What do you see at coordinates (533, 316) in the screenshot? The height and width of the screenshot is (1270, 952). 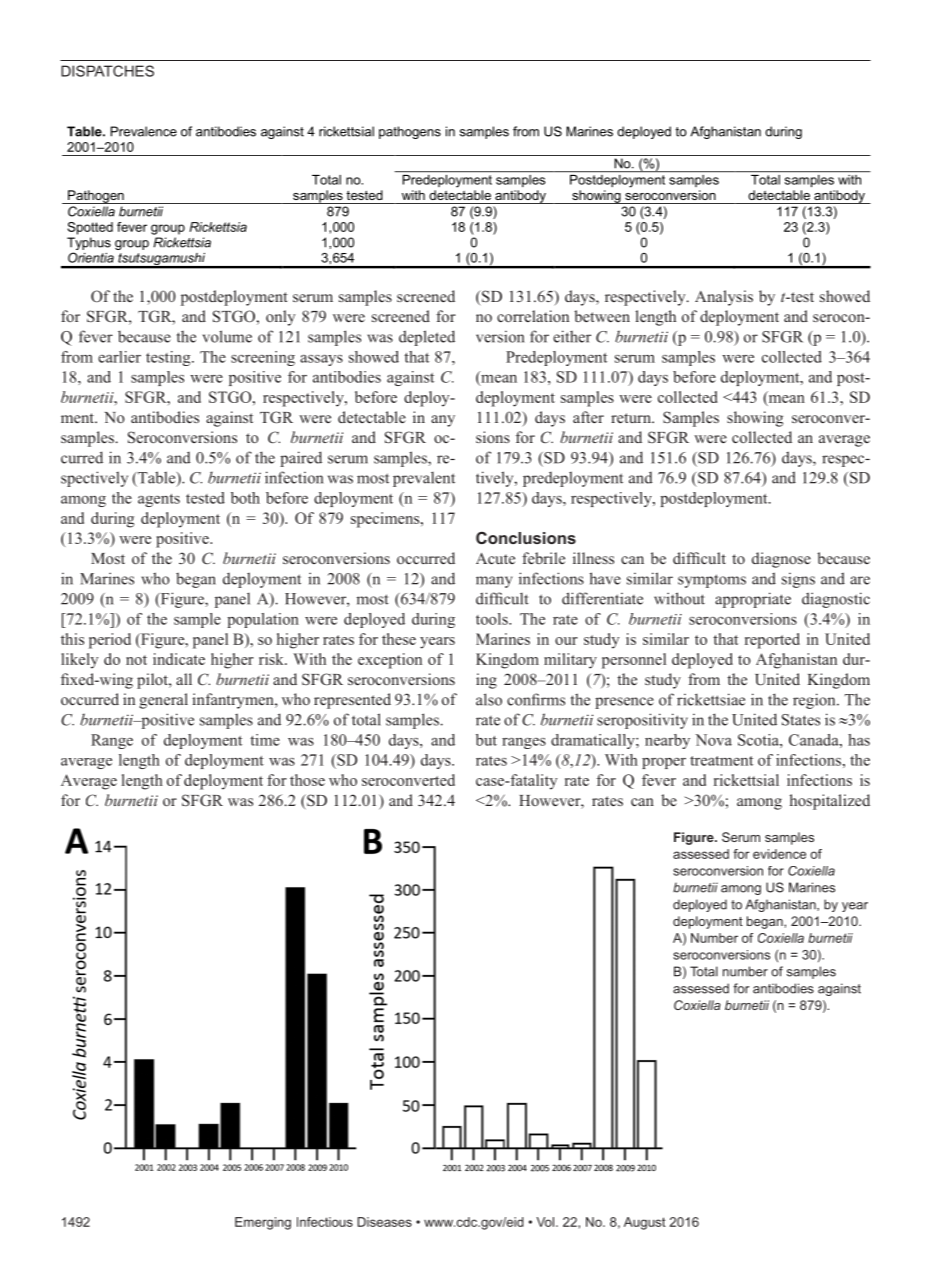 I see `correlation` at bounding box center [533, 316].
